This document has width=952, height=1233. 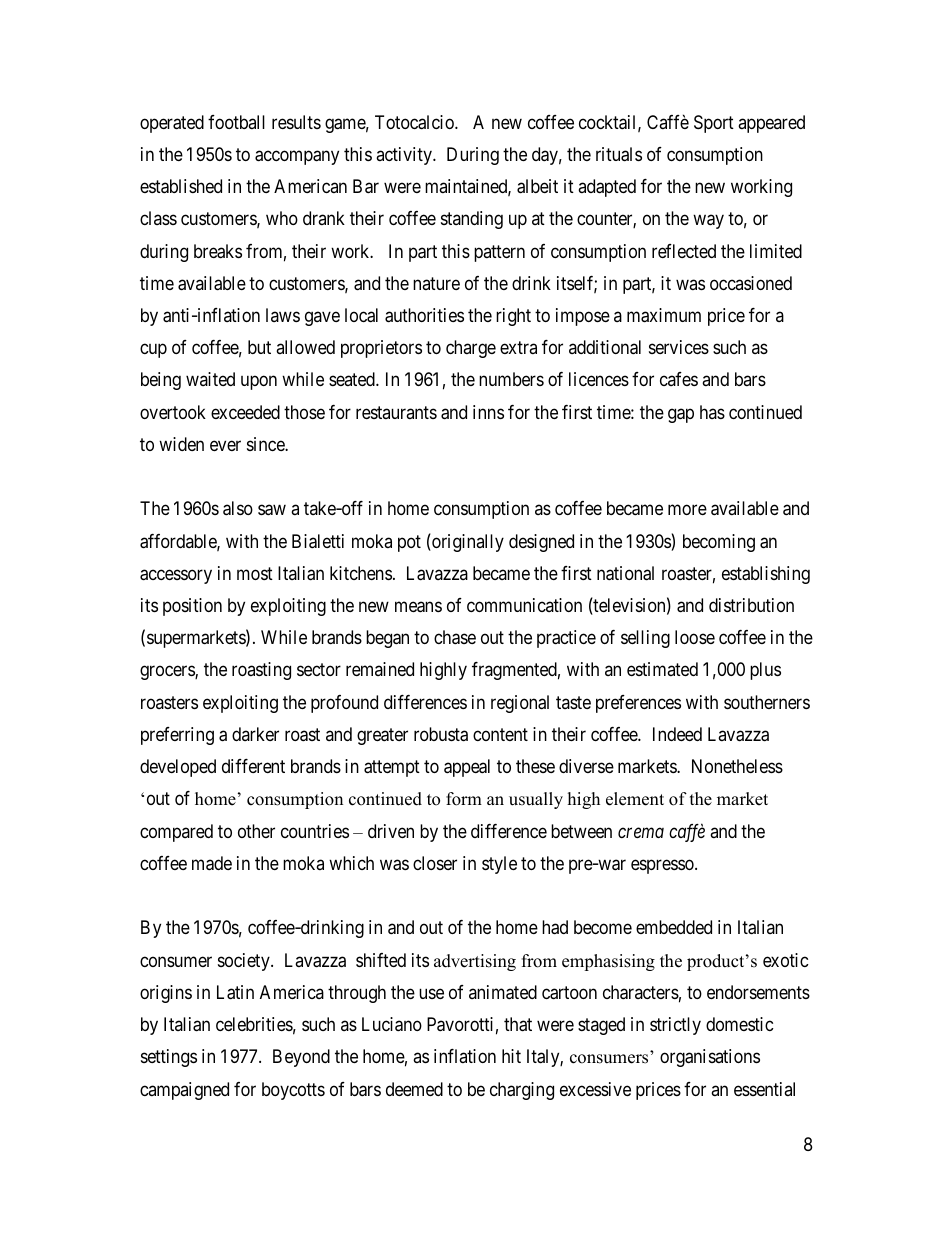 What do you see at coordinates (256, 831) in the document?
I see `other` at bounding box center [256, 831].
